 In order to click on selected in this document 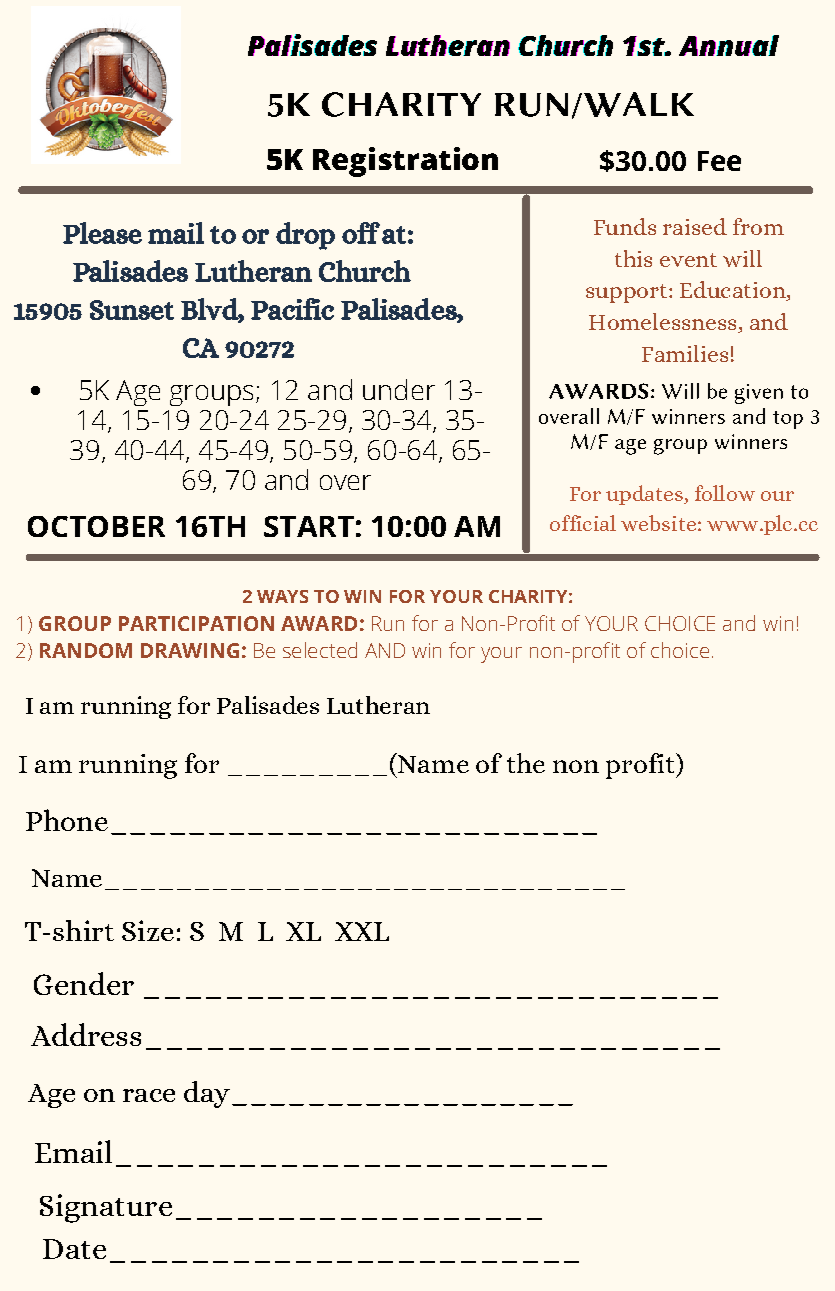, I will do `click(320, 650)`.
